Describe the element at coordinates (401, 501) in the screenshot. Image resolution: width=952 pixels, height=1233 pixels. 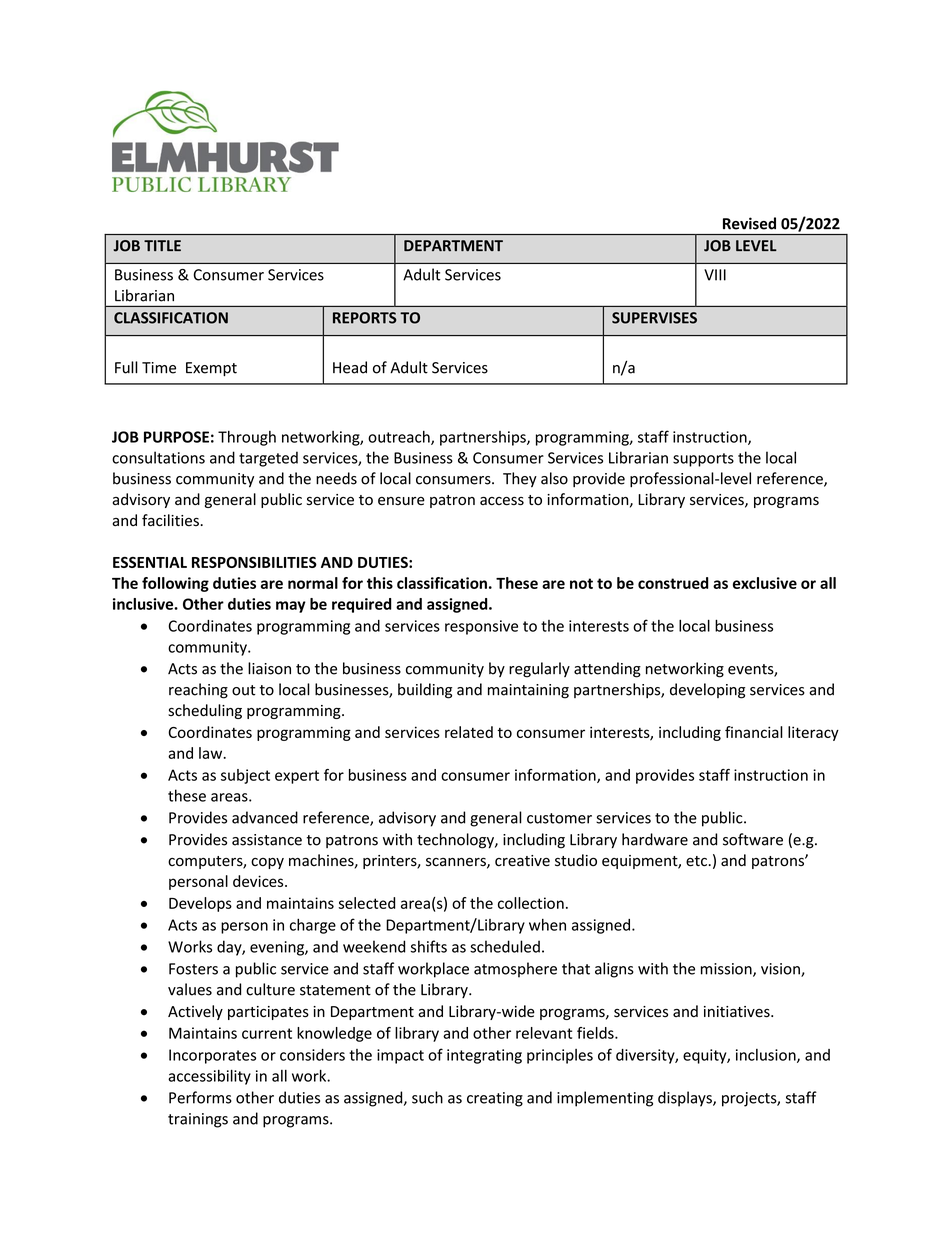
I see `ensure` at that location.
